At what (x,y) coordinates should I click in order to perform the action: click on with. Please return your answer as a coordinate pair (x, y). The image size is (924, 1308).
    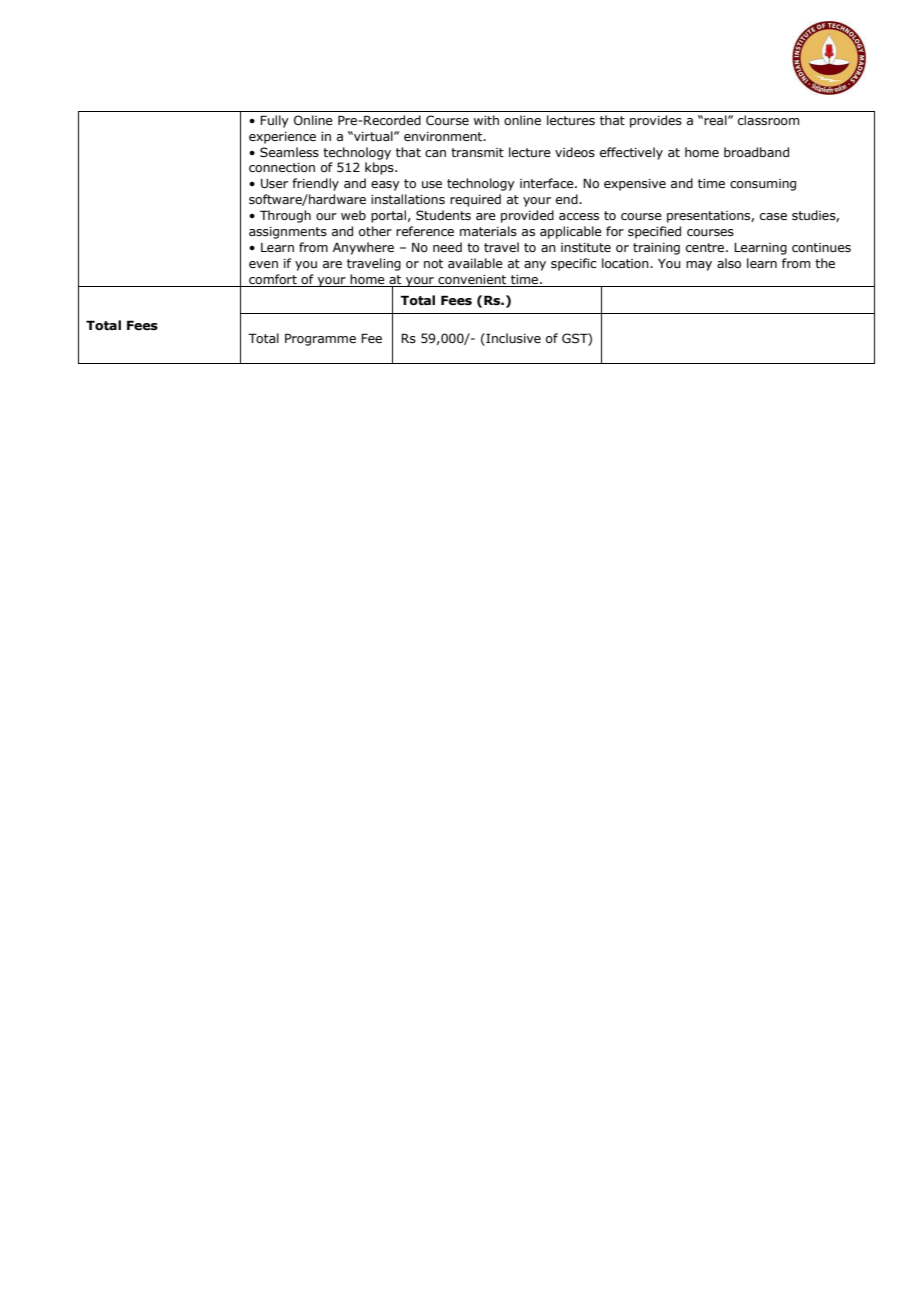
    Looking at the image, I should click on (486, 120).
